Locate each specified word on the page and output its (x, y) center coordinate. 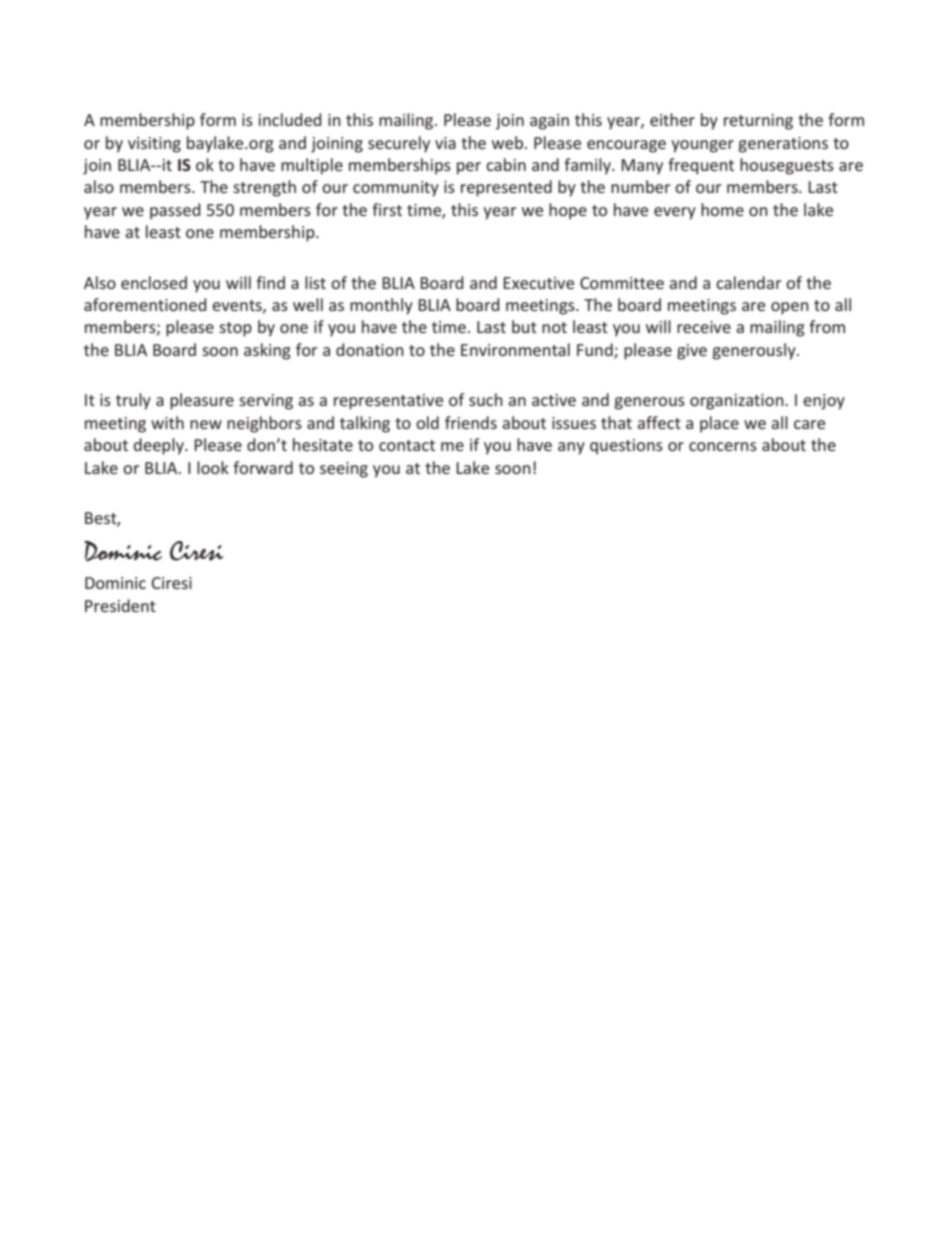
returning (758, 122)
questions (626, 447)
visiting (154, 145)
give (692, 352)
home (722, 209)
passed (175, 211)
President (120, 605)
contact (407, 445)
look (213, 467)
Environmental (515, 349)
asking (267, 351)
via (445, 143)
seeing (344, 470)
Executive (538, 283)
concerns (723, 446)
